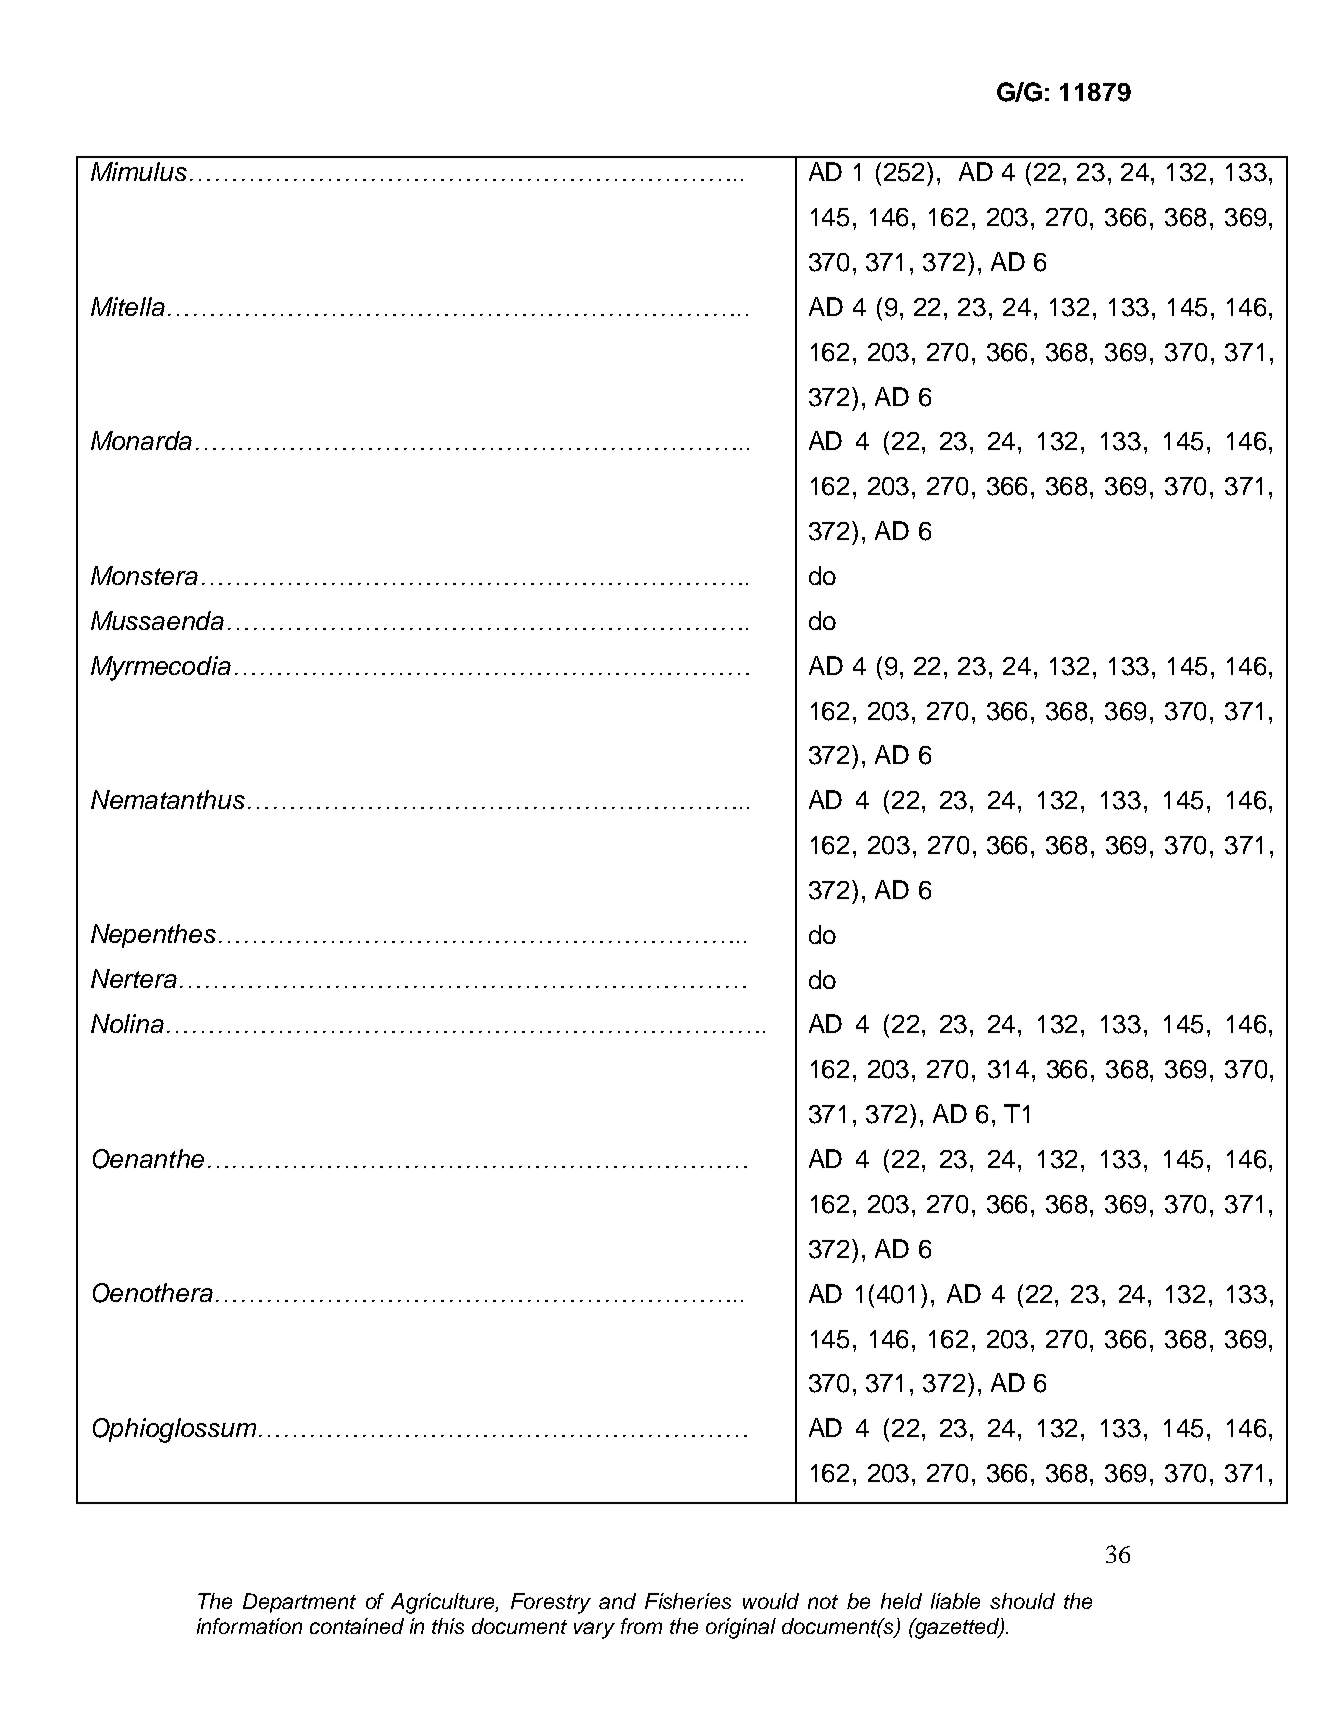  I want to click on Monarda, so click(141, 440).
